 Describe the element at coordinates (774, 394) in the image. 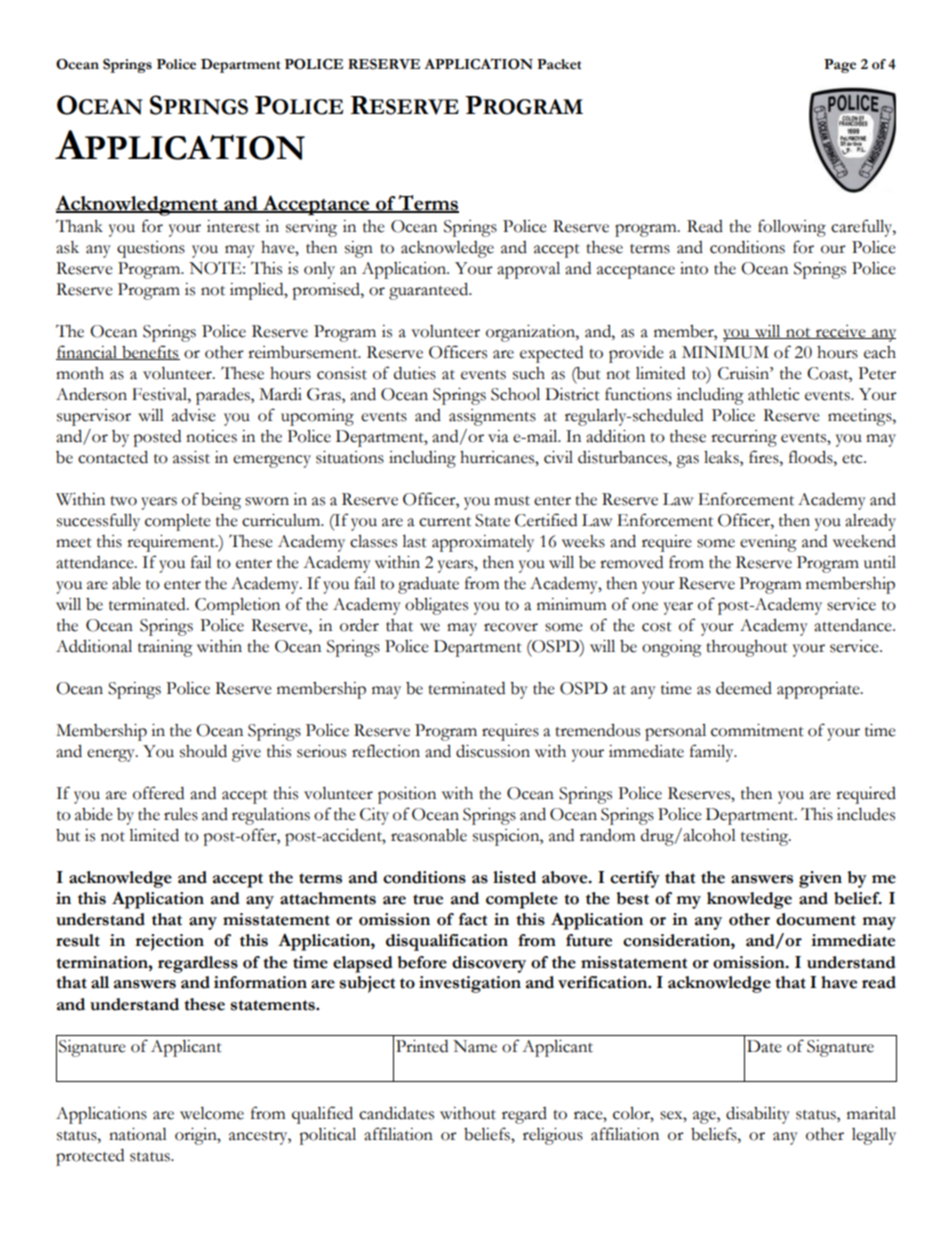

I see `athletic` at that location.
